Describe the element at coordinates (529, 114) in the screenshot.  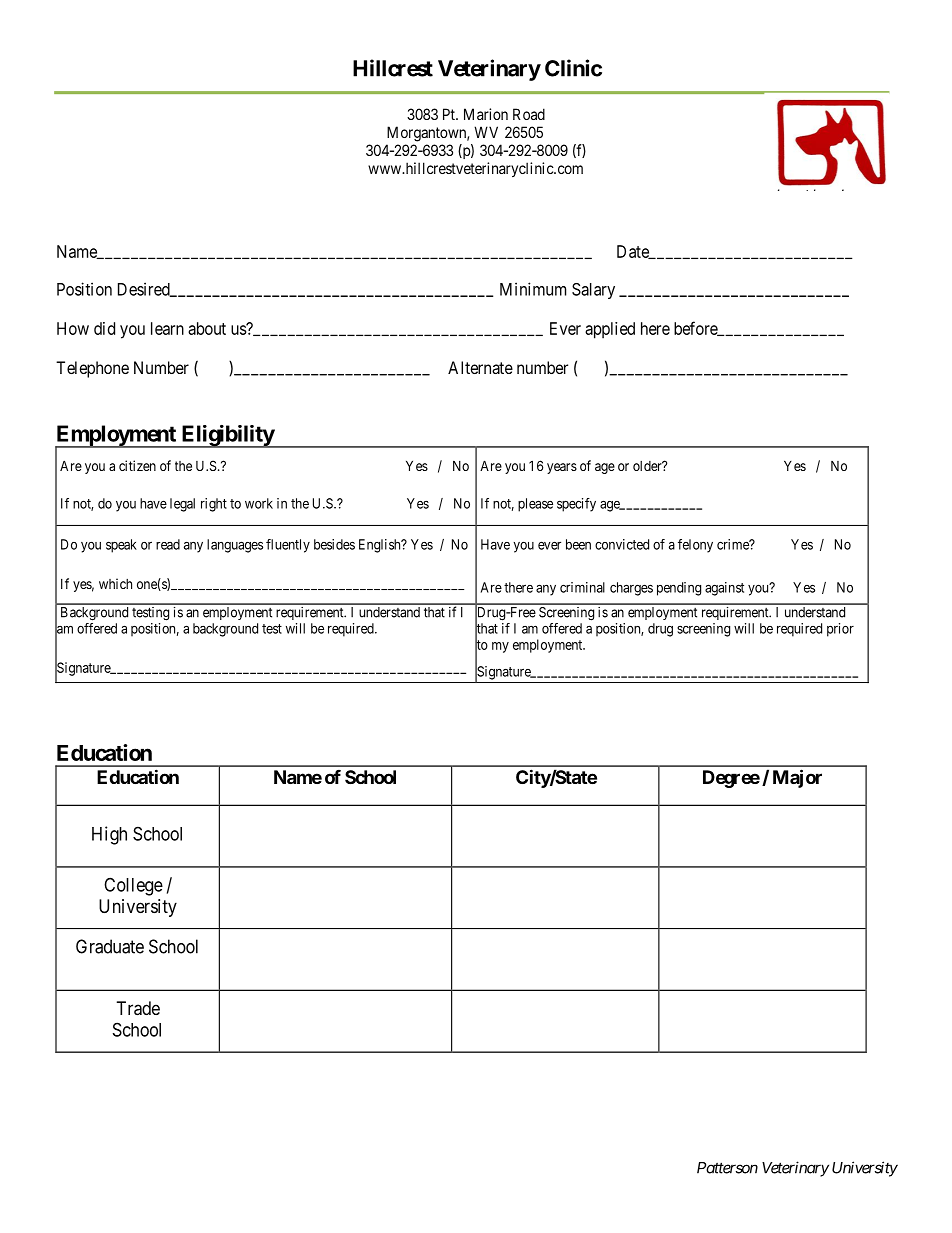
I see `Road` at that location.
